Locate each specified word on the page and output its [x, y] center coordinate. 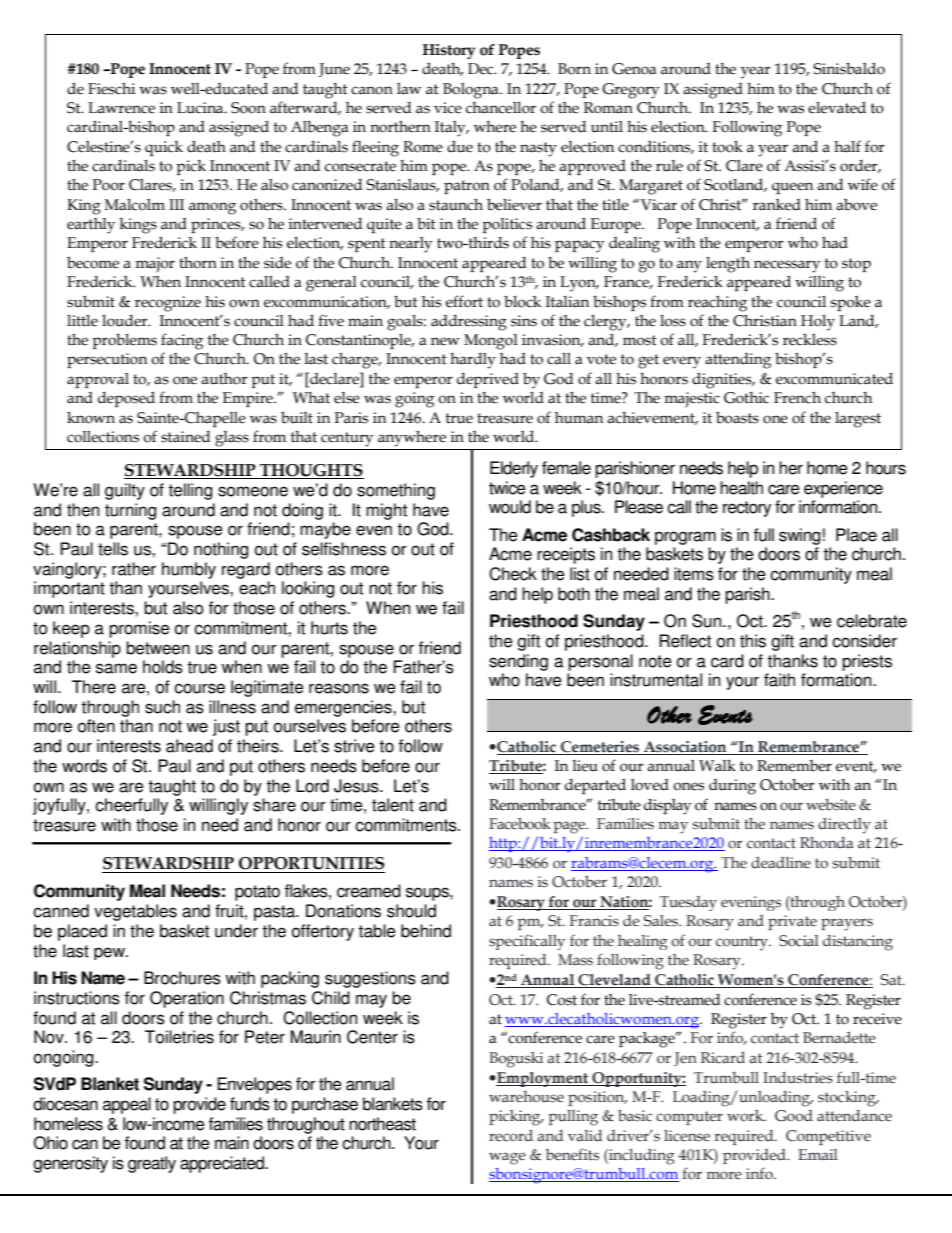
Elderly [514, 469]
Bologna [472, 91]
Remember [794, 766]
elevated [837, 107]
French [797, 398]
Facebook [520, 824]
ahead [189, 746]
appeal [127, 1105]
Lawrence [121, 108]
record [511, 1136]
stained [185, 437]
